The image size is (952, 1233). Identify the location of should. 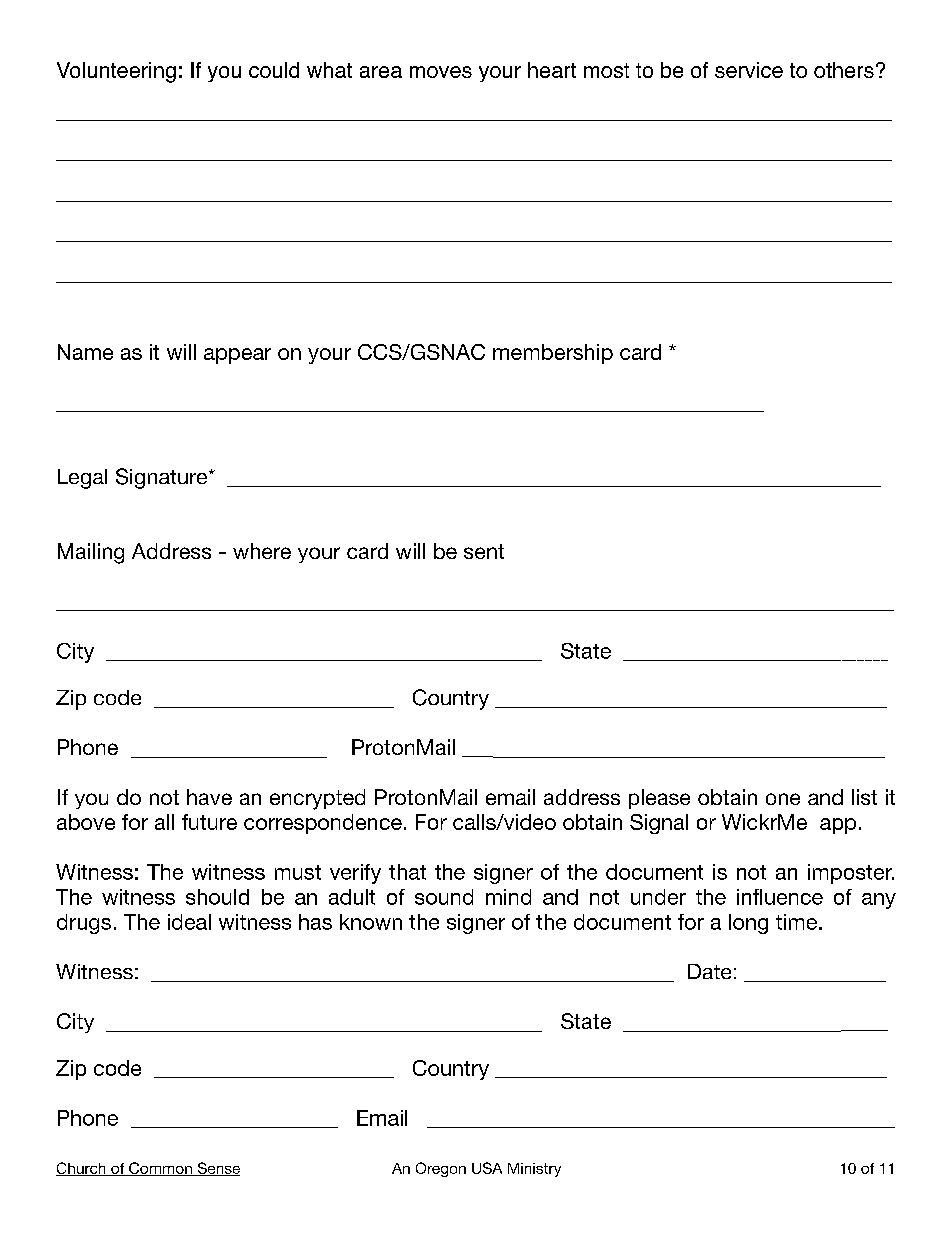
(217, 897).
